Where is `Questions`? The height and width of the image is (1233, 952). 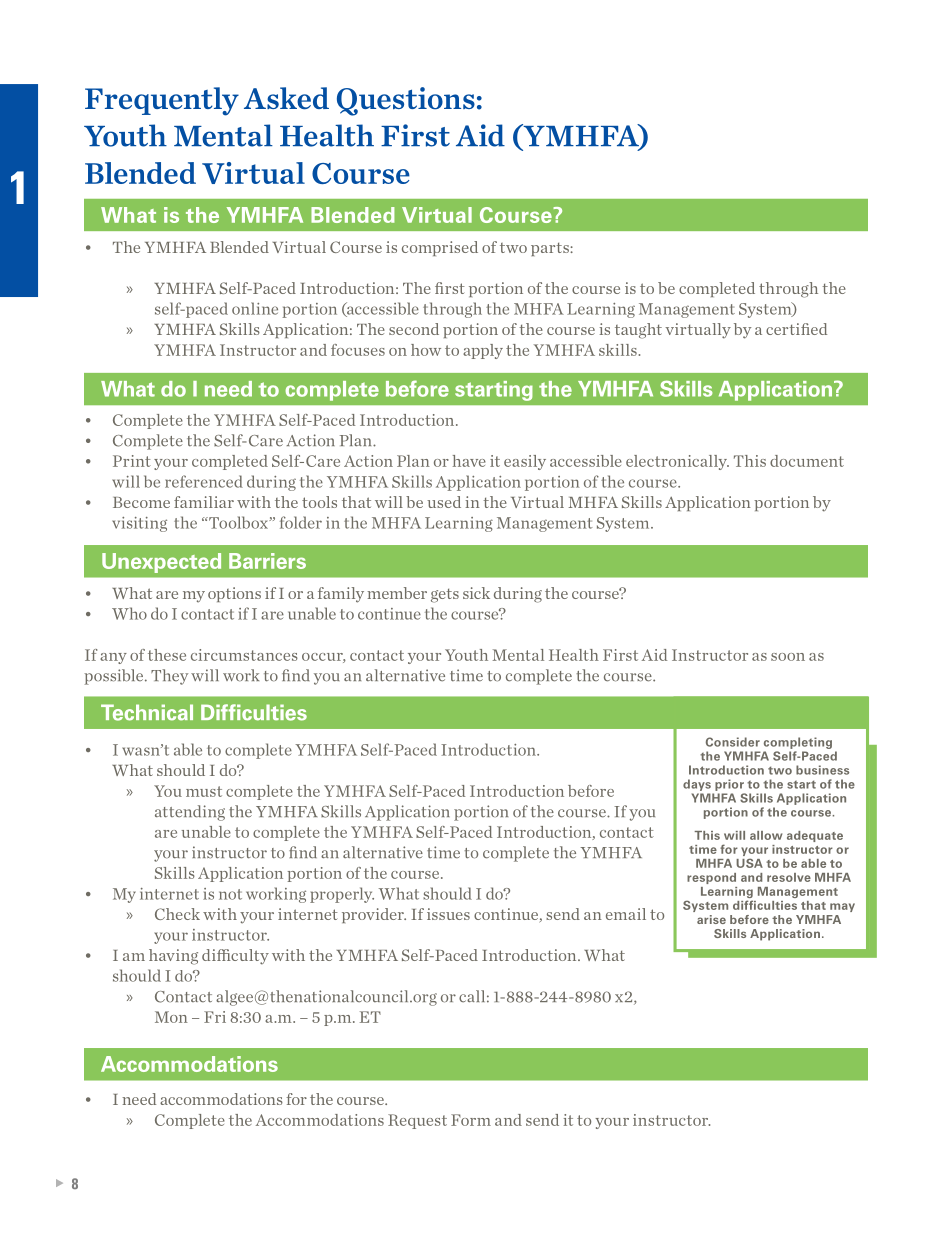 Questions is located at coordinates (406, 101).
